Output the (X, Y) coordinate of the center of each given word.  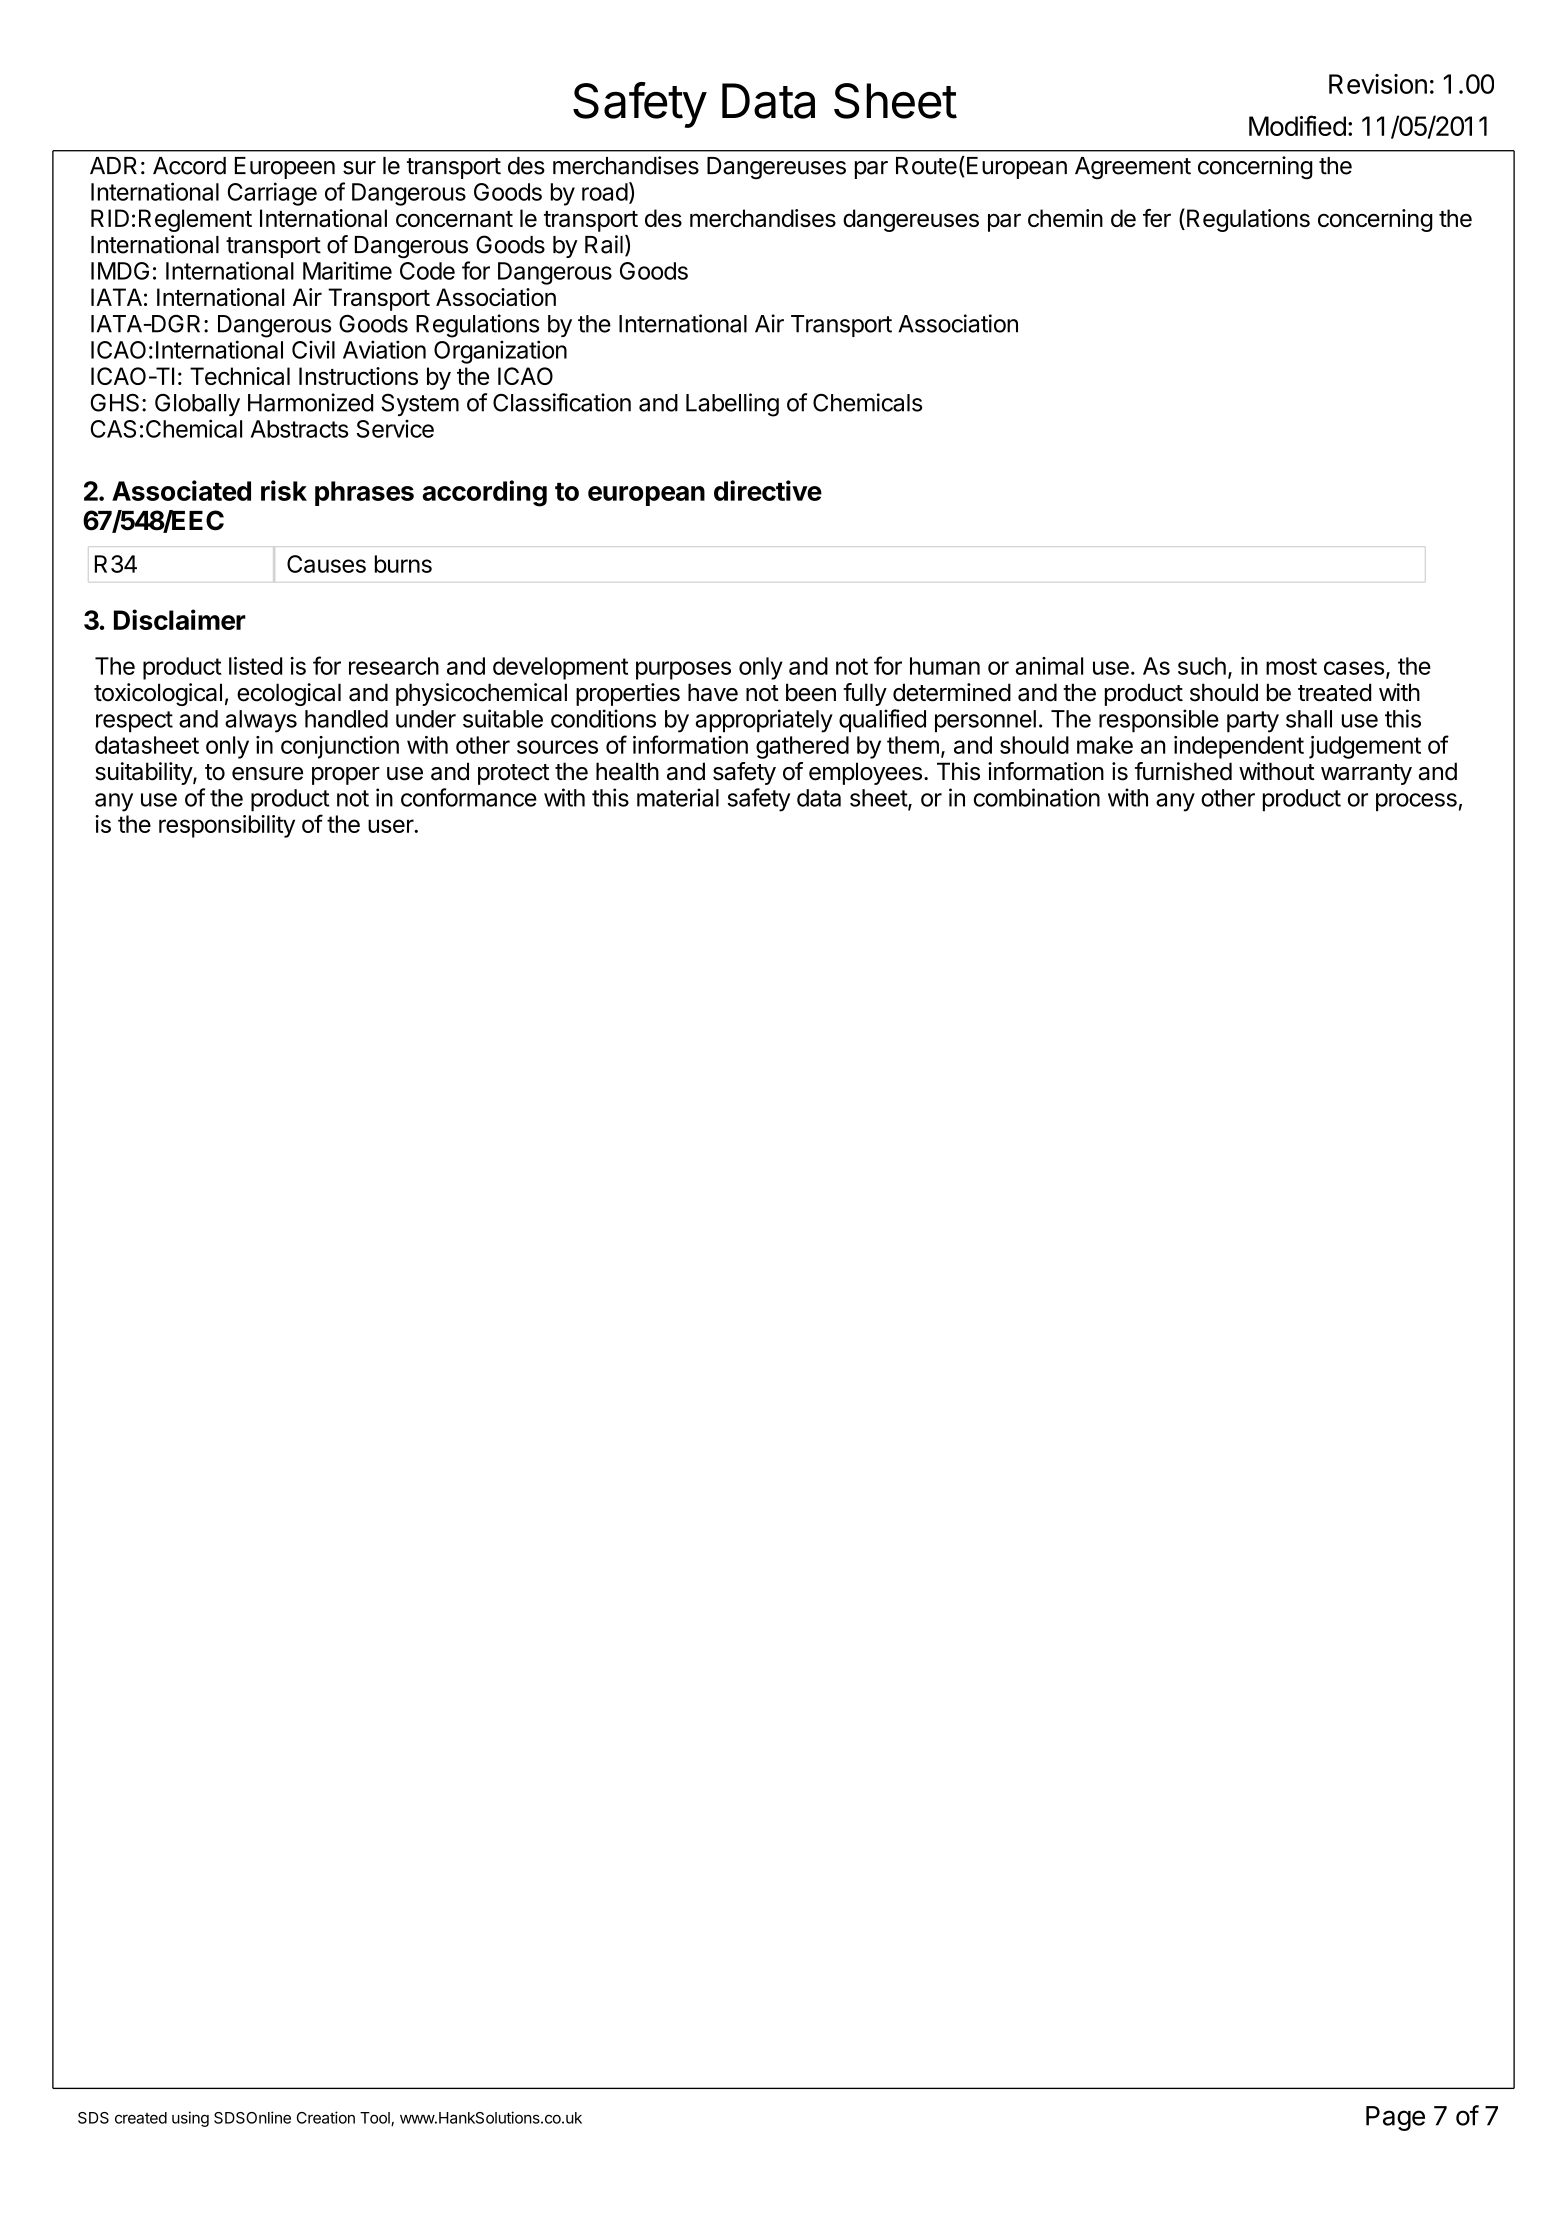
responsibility (227, 826)
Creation (326, 2117)
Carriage (272, 194)
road (605, 192)
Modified (1297, 125)
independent (1239, 747)
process (1416, 802)
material (678, 797)
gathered (802, 747)
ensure (267, 774)
